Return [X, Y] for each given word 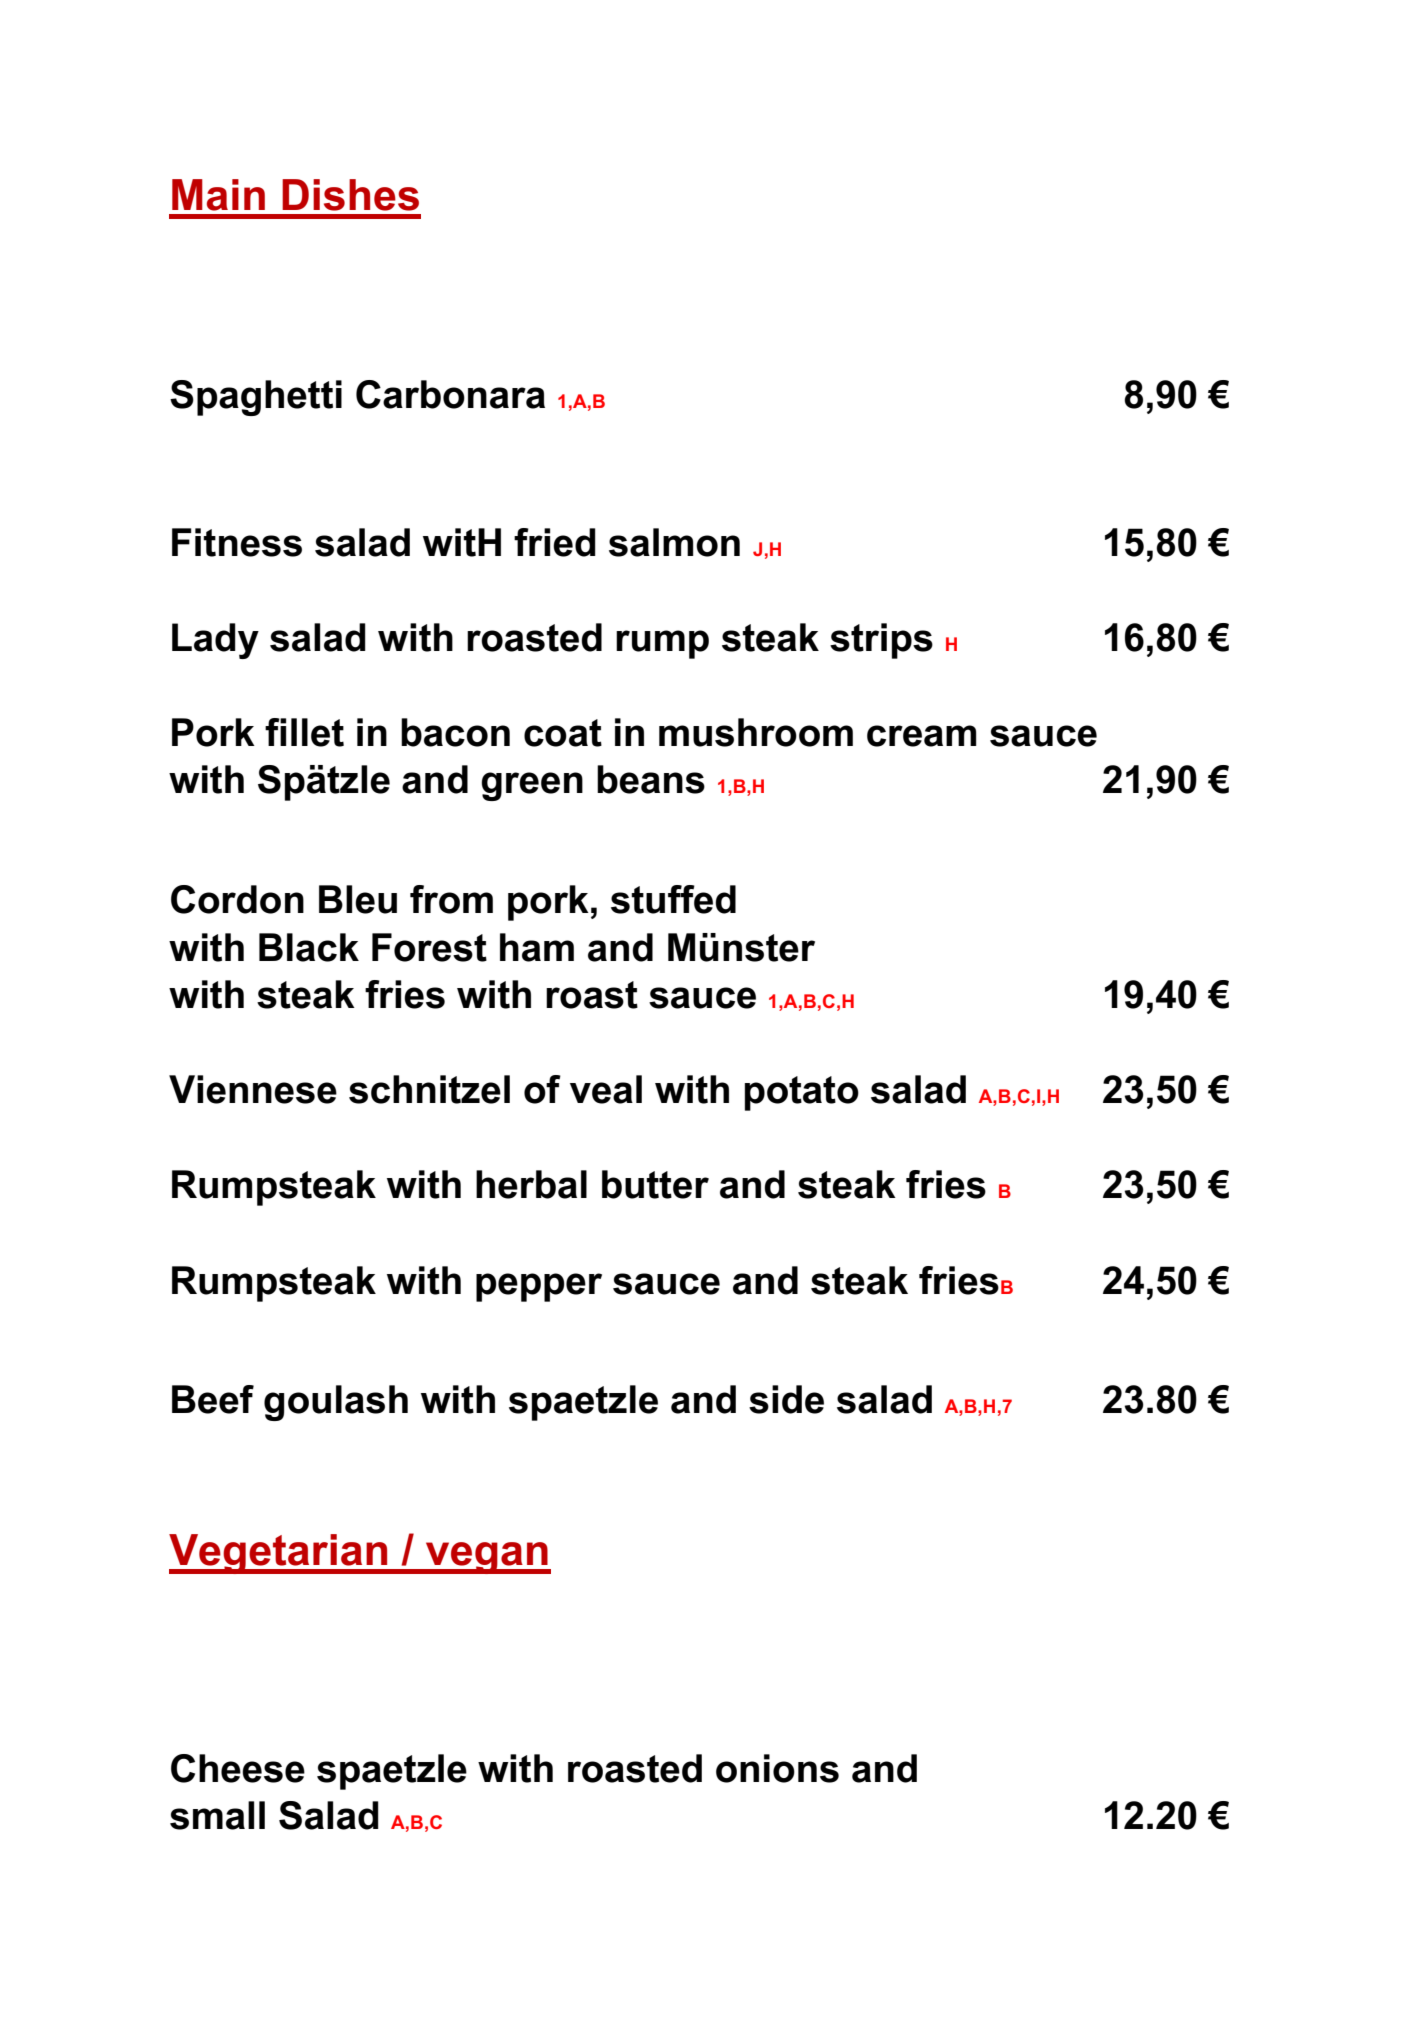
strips [881, 641]
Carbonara [450, 394]
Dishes [350, 195]
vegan [487, 1558]
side [786, 1399]
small [217, 1815]
